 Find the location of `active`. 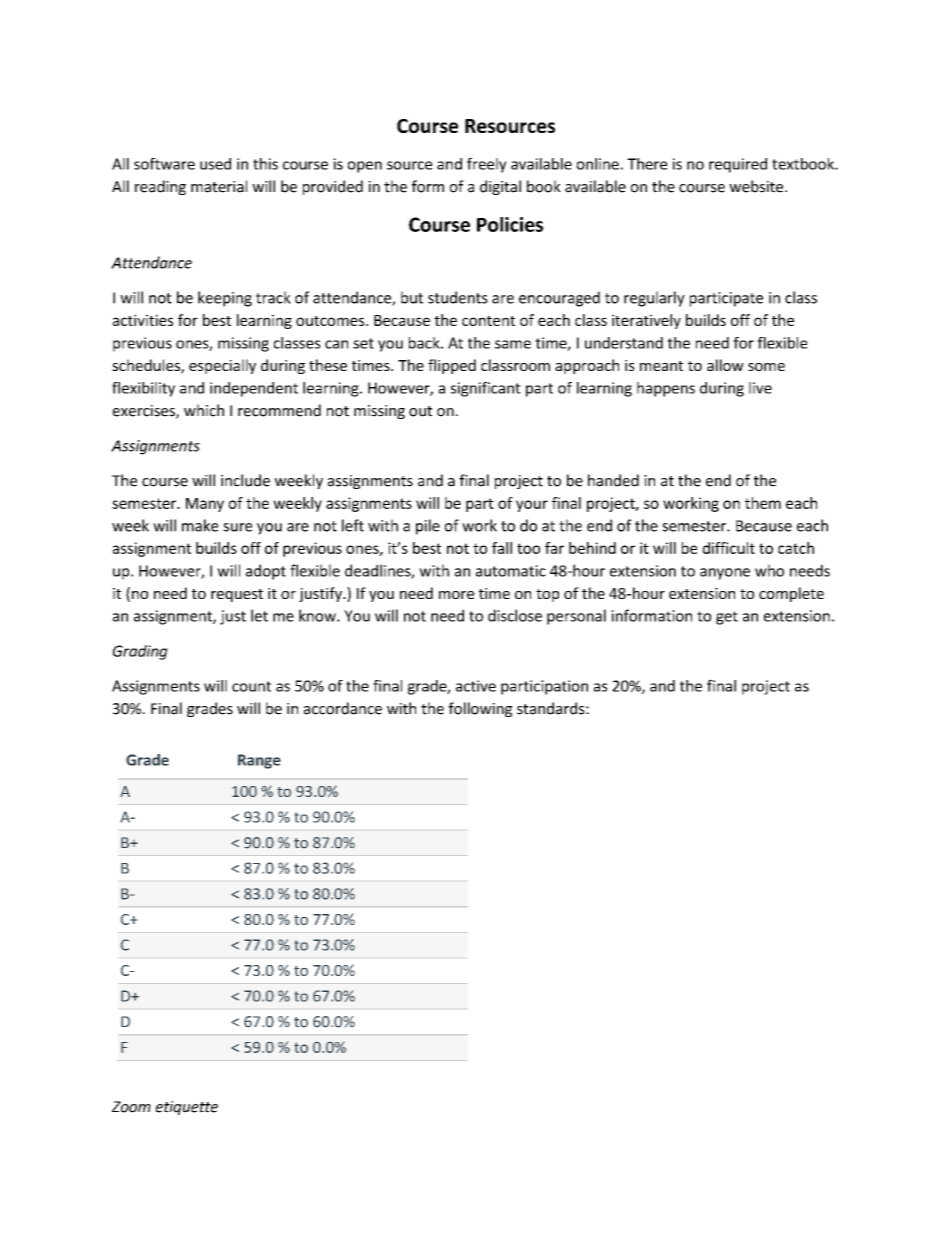

active is located at coordinates (476, 686).
